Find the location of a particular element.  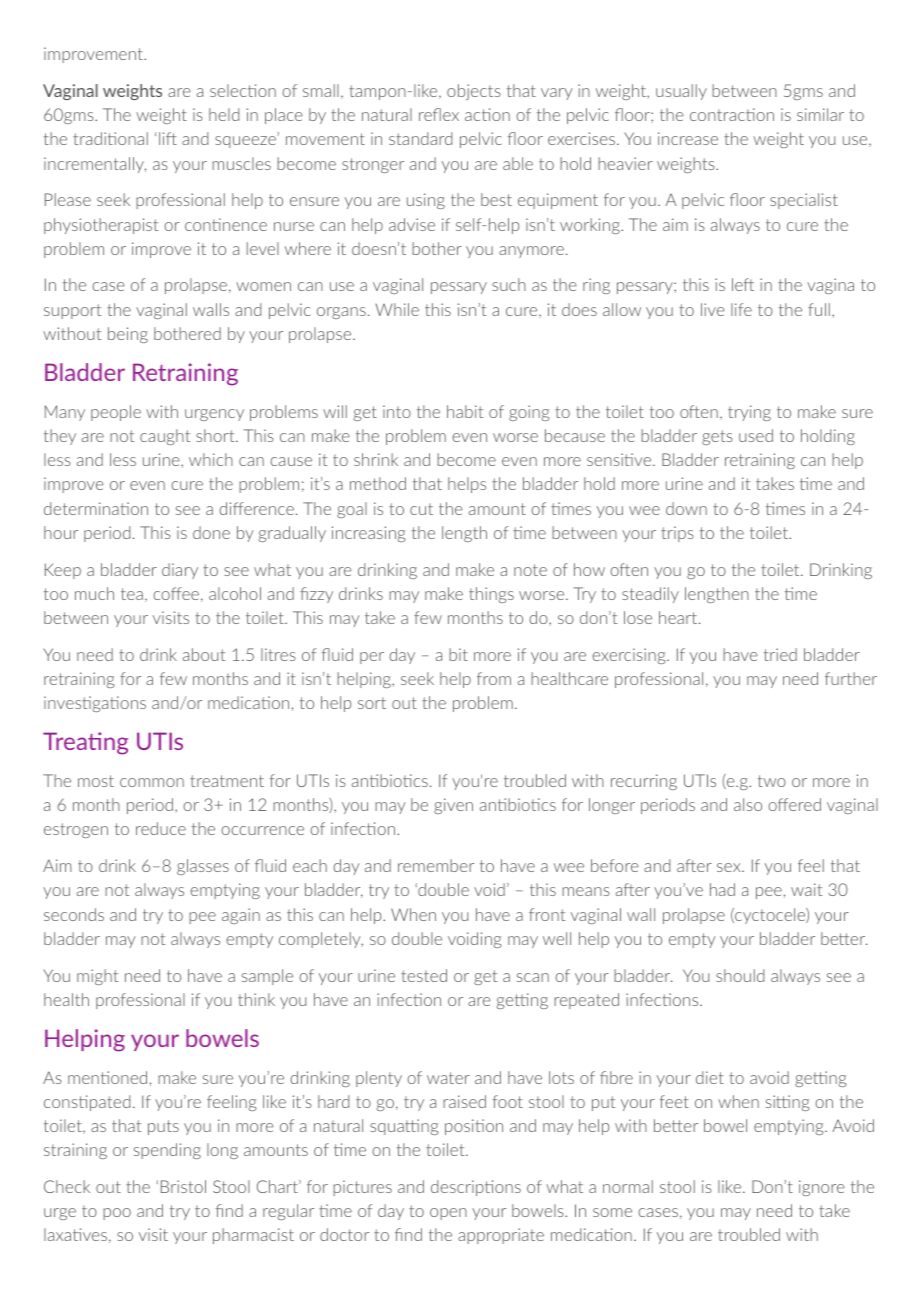

lift is located at coordinates (168, 138).
